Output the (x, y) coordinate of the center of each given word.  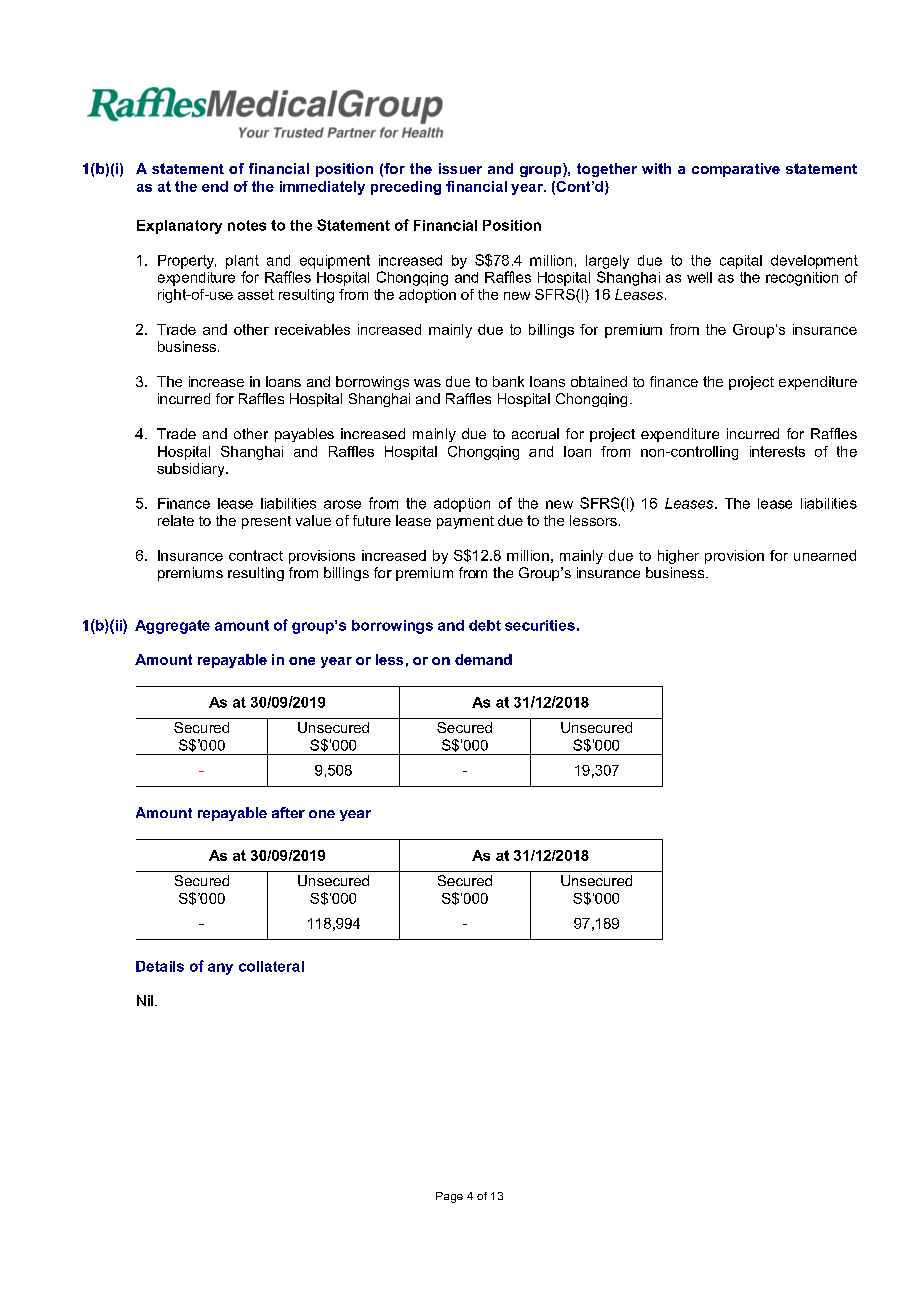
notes (247, 225)
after (288, 812)
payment (465, 522)
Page (449, 1197)
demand (483, 659)
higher (678, 557)
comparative (736, 170)
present (266, 522)
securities (540, 625)
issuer (460, 168)
